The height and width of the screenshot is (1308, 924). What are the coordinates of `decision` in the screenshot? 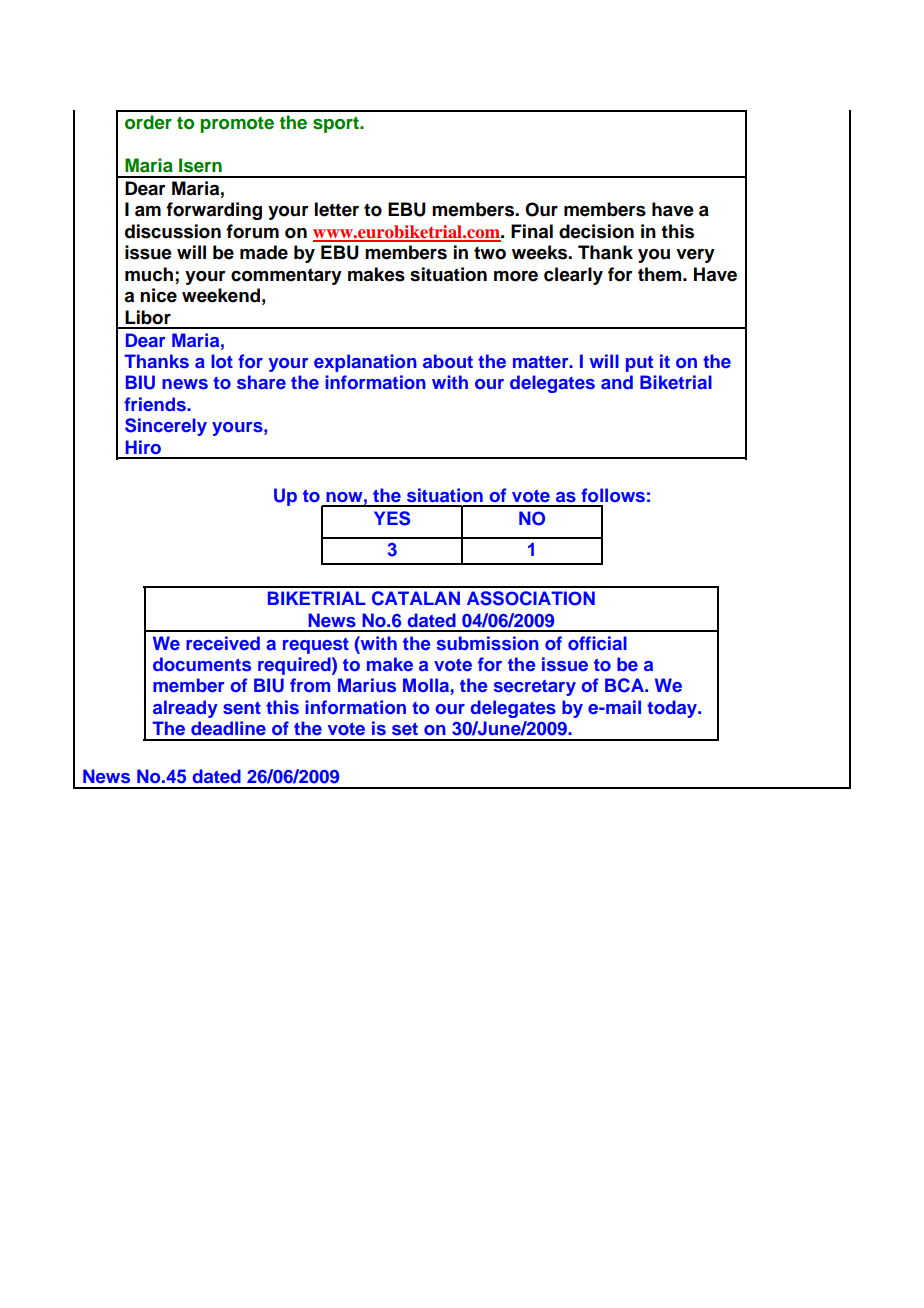 It's located at (596, 231).
